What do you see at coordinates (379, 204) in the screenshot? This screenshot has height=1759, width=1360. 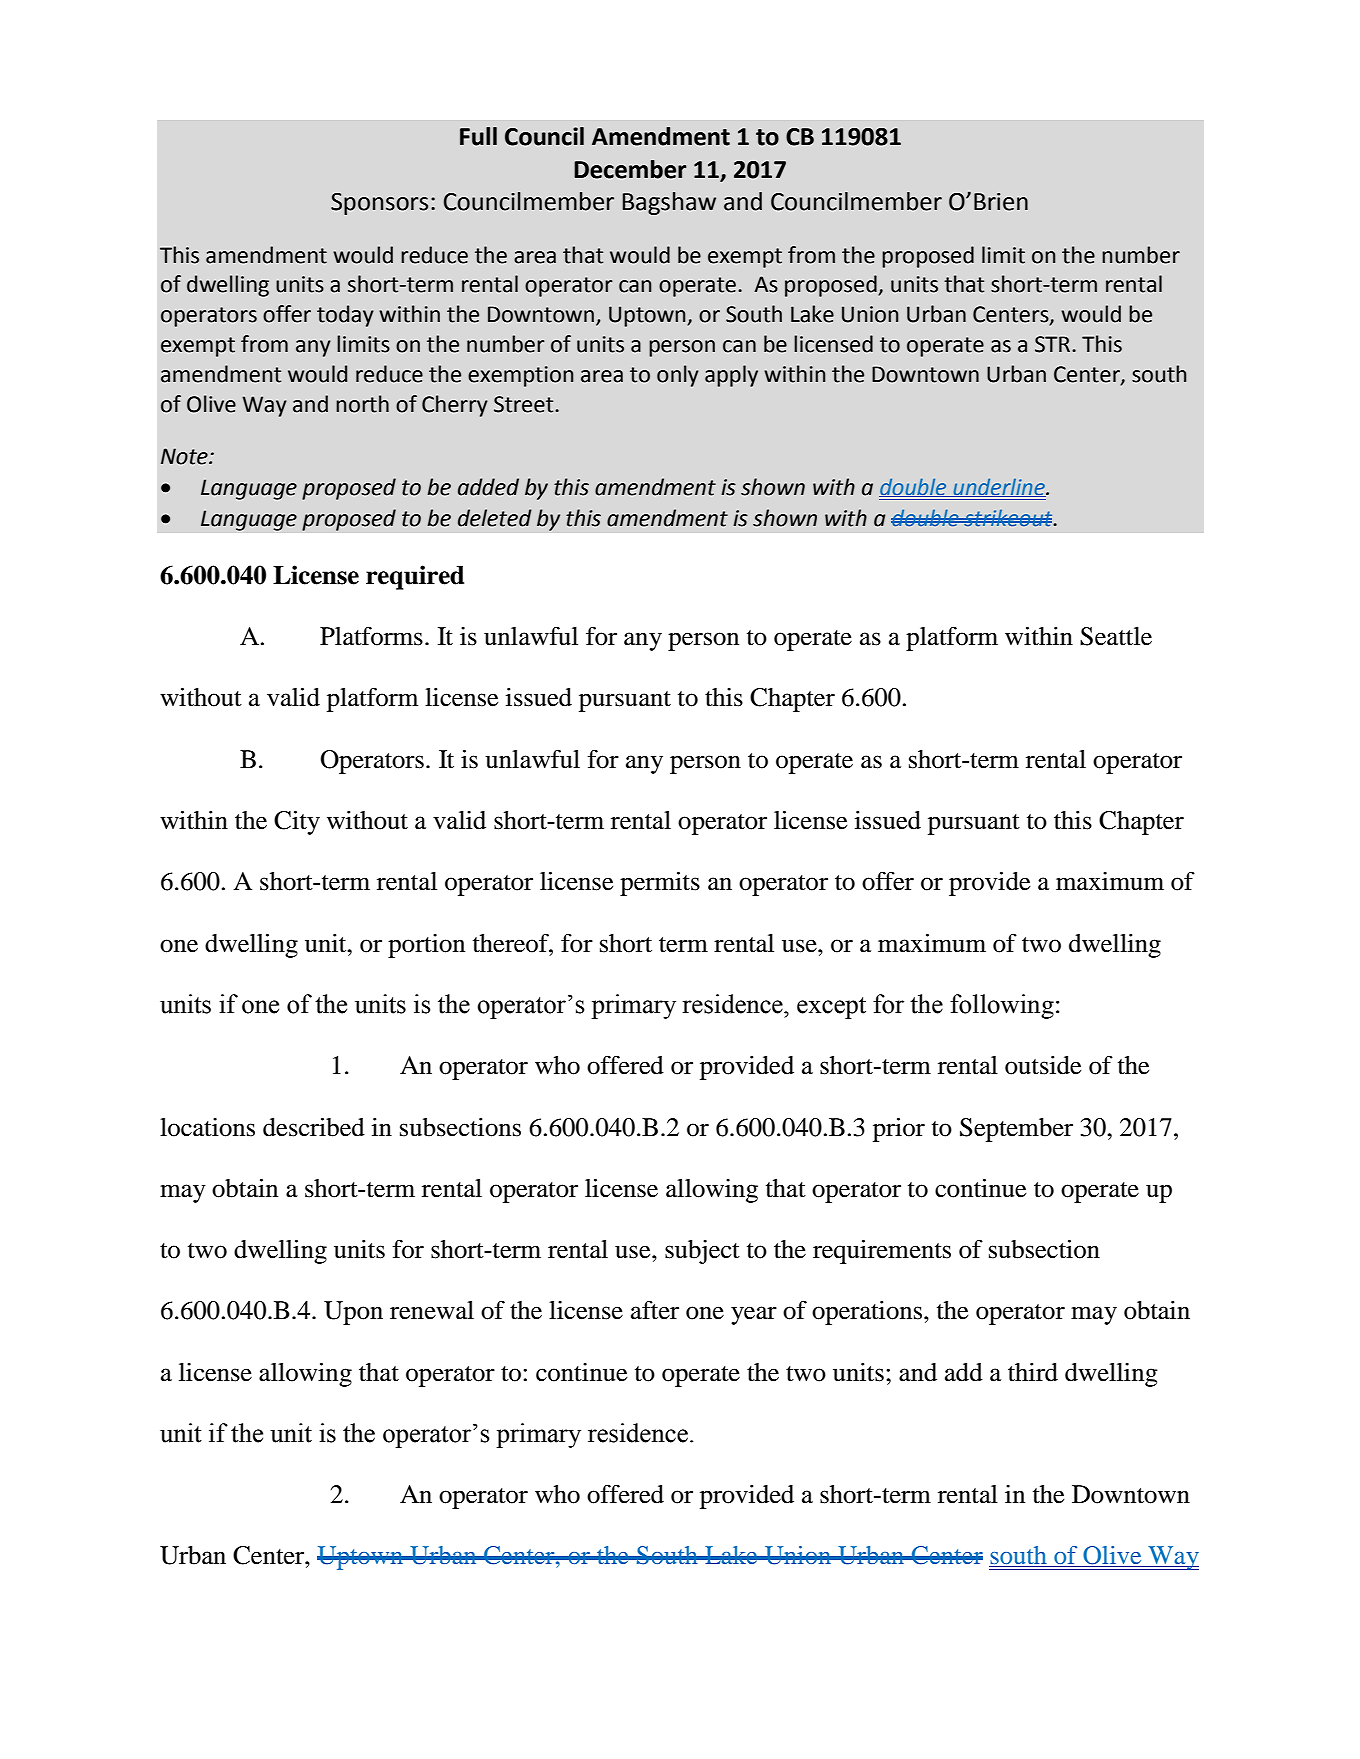 I see `Sponsors` at bounding box center [379, 204].
